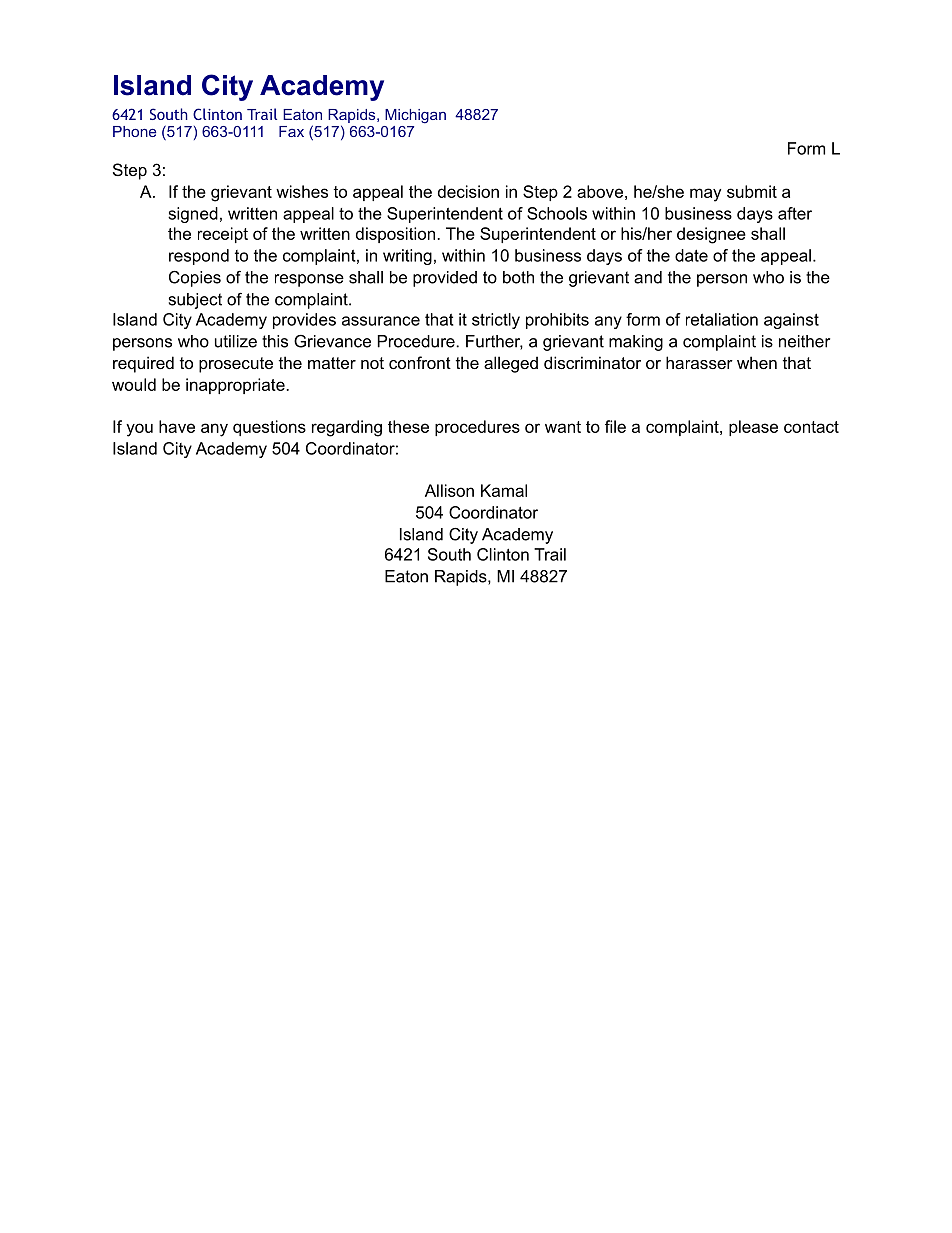 Image resolution: width=952 pixels, height=1233 pixels. What do you see at coordinates (415, 116) in the screenshot?
I see `Michigan` at bounding box center [415, 116].
